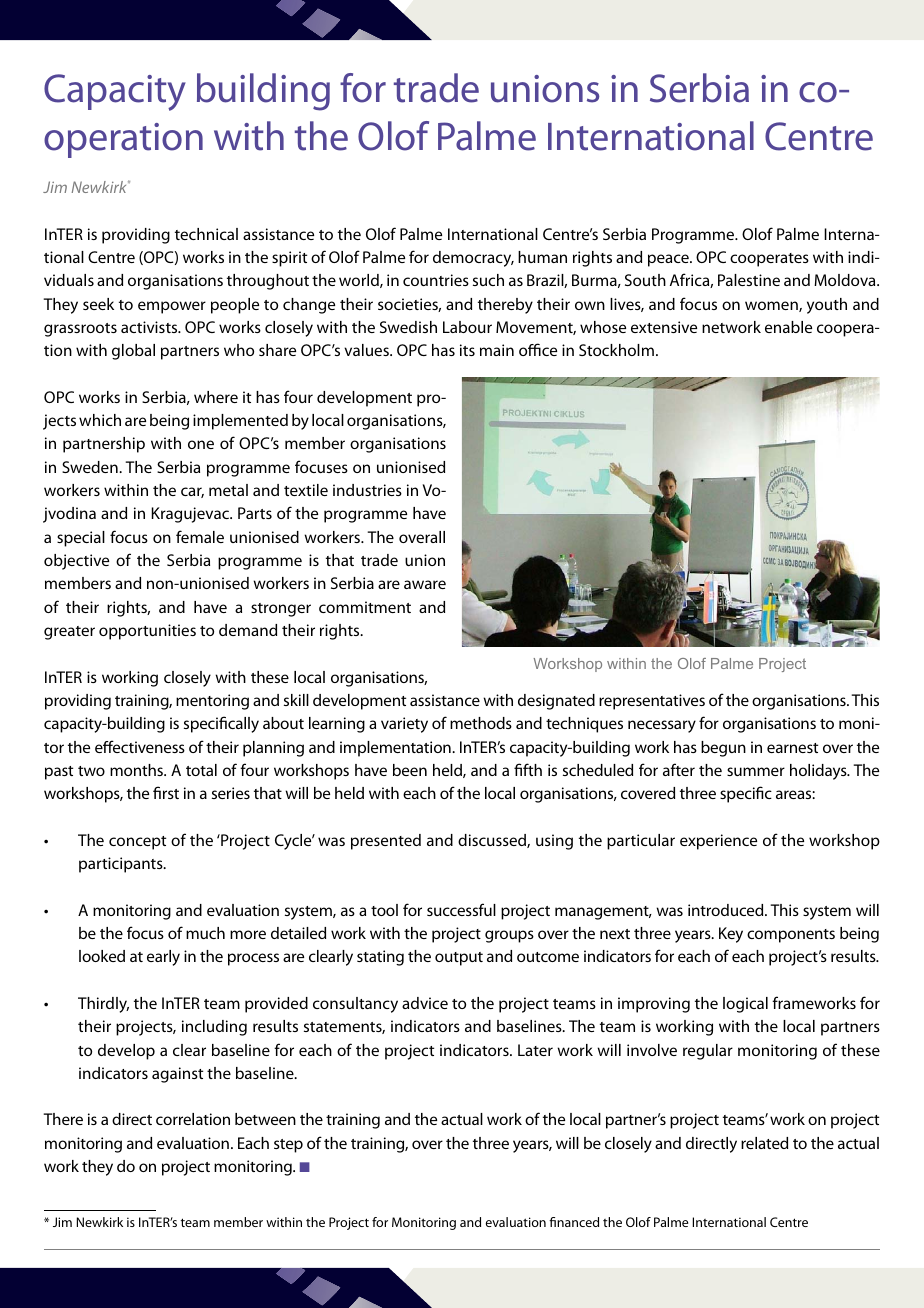  What do you see at coordinates (288, 1146) in the screenshot?
I see `step` at bounding box center [288, 1146].
